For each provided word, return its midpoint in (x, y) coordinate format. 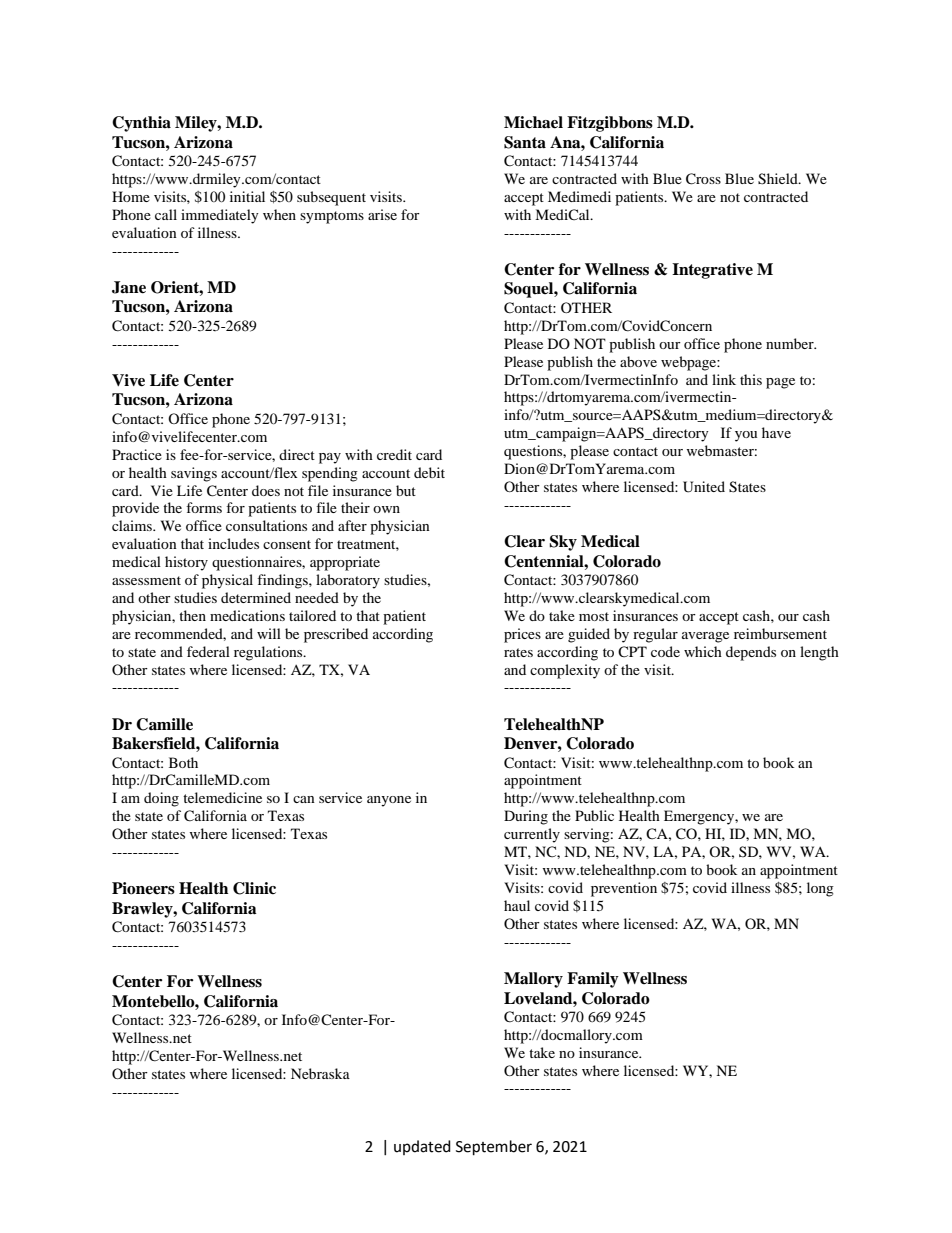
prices (522, 635)
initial (247, 196)
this (751, 379)
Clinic (254, 888)
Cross (703, 179)
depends (751, 653)
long (820, 889)
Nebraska (320, 1073)
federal (208, 651)
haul (517, 905)
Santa (525, 142)
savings (194, 474)
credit (394, 454)
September (494, 1148)
